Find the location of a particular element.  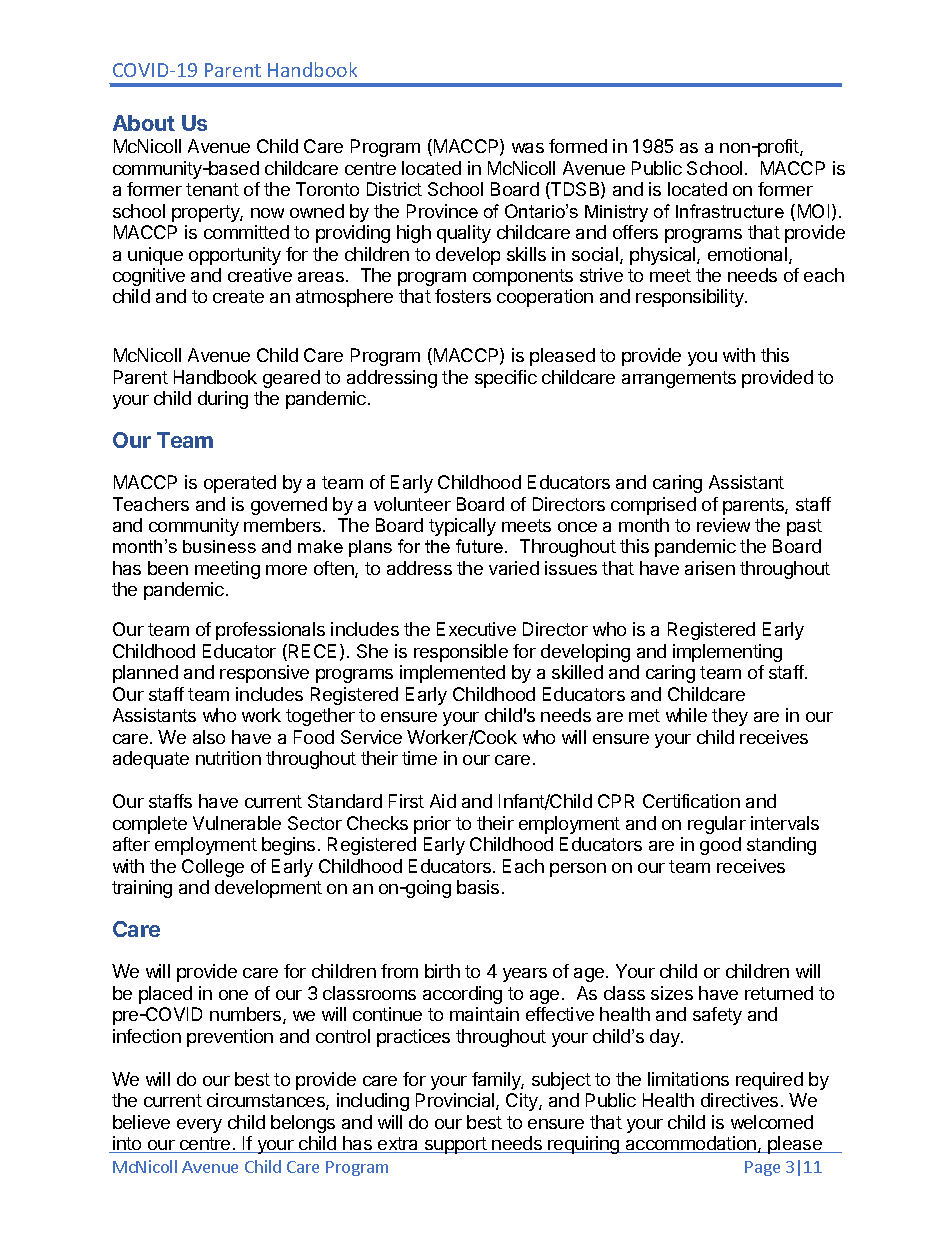

was is located at coordinates (528, 148).
